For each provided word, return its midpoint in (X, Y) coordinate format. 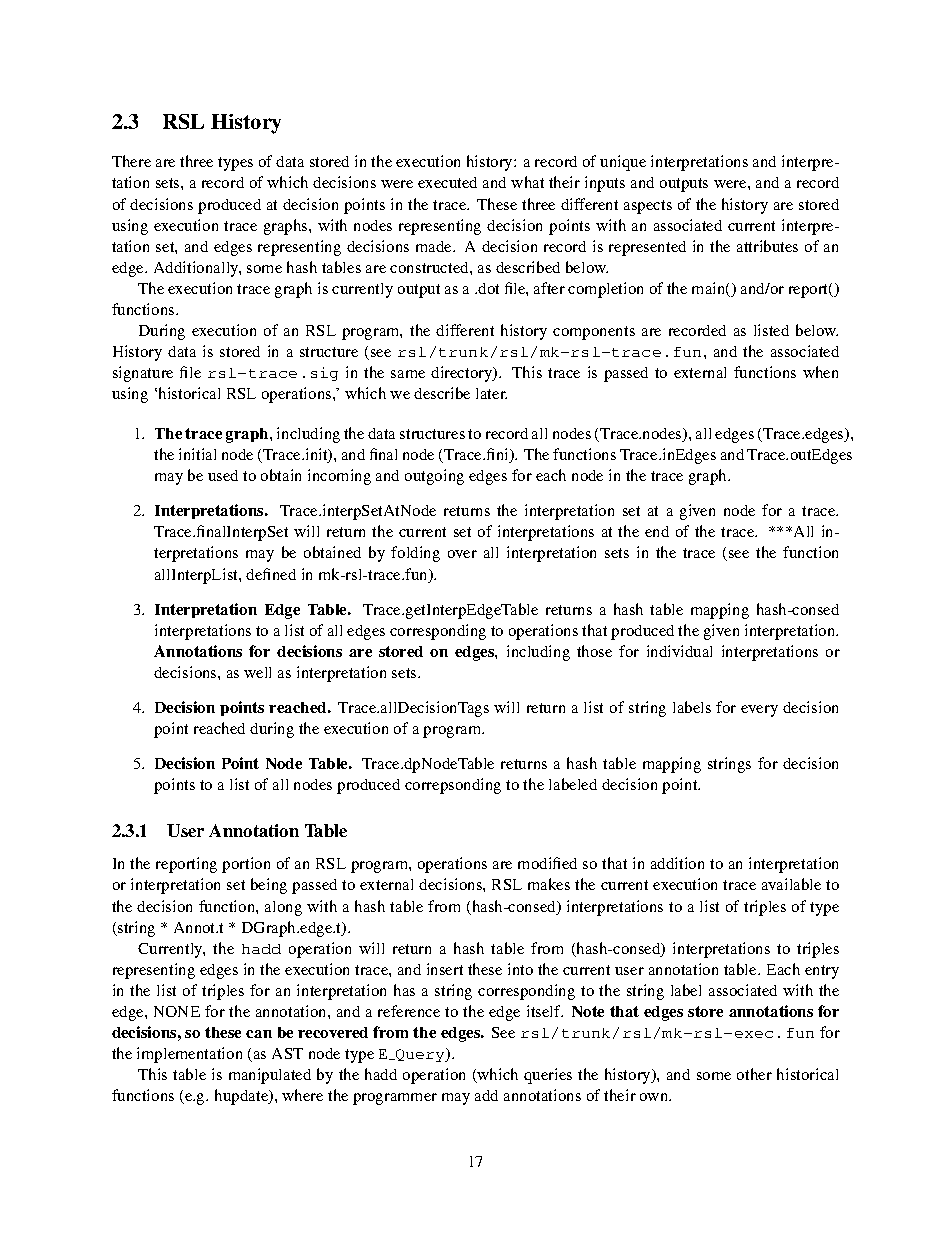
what (527, 182)
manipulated (270, 1076)
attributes (767, 246)
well (257, 672)
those (594, 651)
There (131, 161)
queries (548, 1076)
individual (679, 651)
